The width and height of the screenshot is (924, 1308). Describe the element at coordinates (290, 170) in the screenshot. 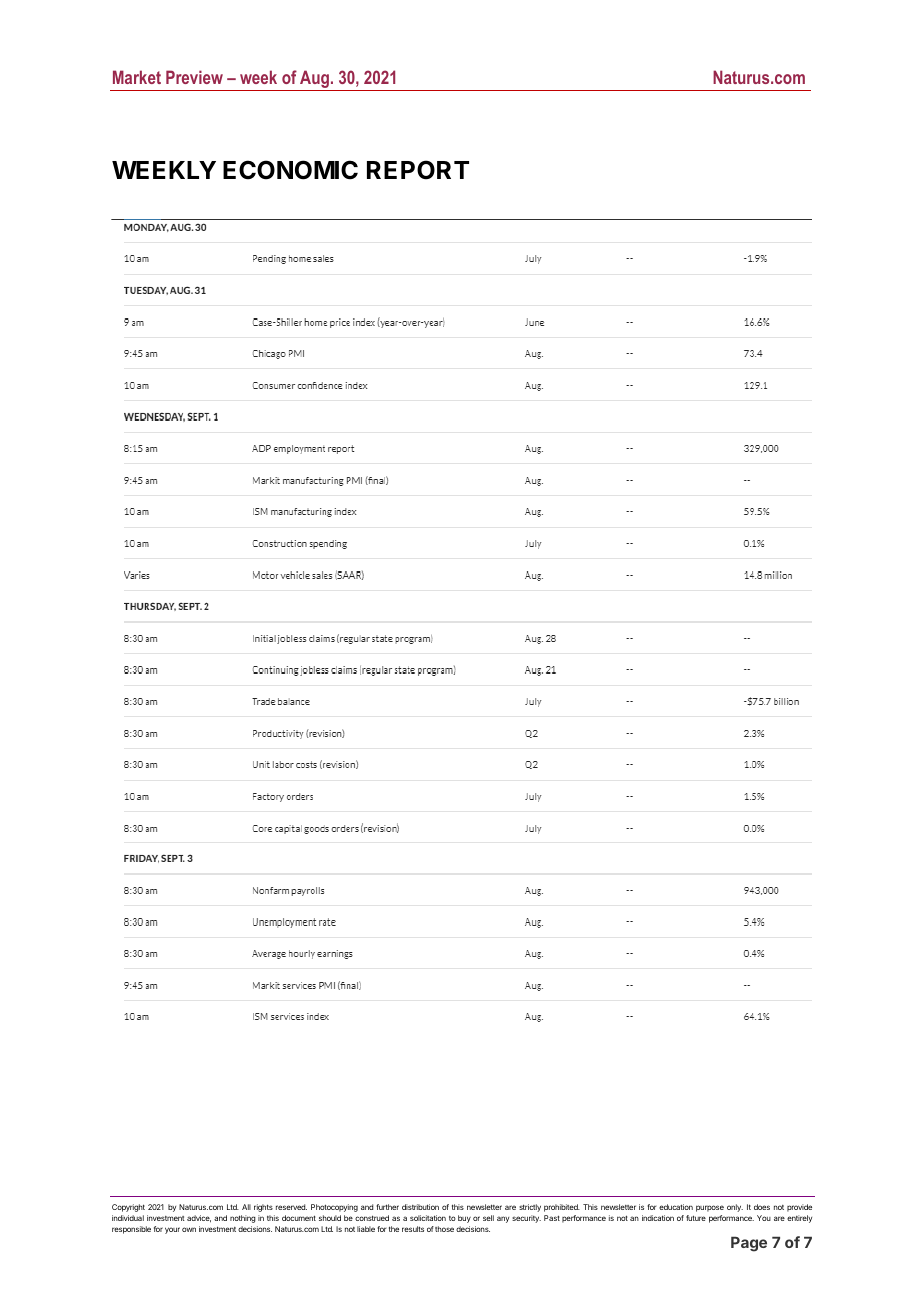

I see `ECONOMIC` at that location.
